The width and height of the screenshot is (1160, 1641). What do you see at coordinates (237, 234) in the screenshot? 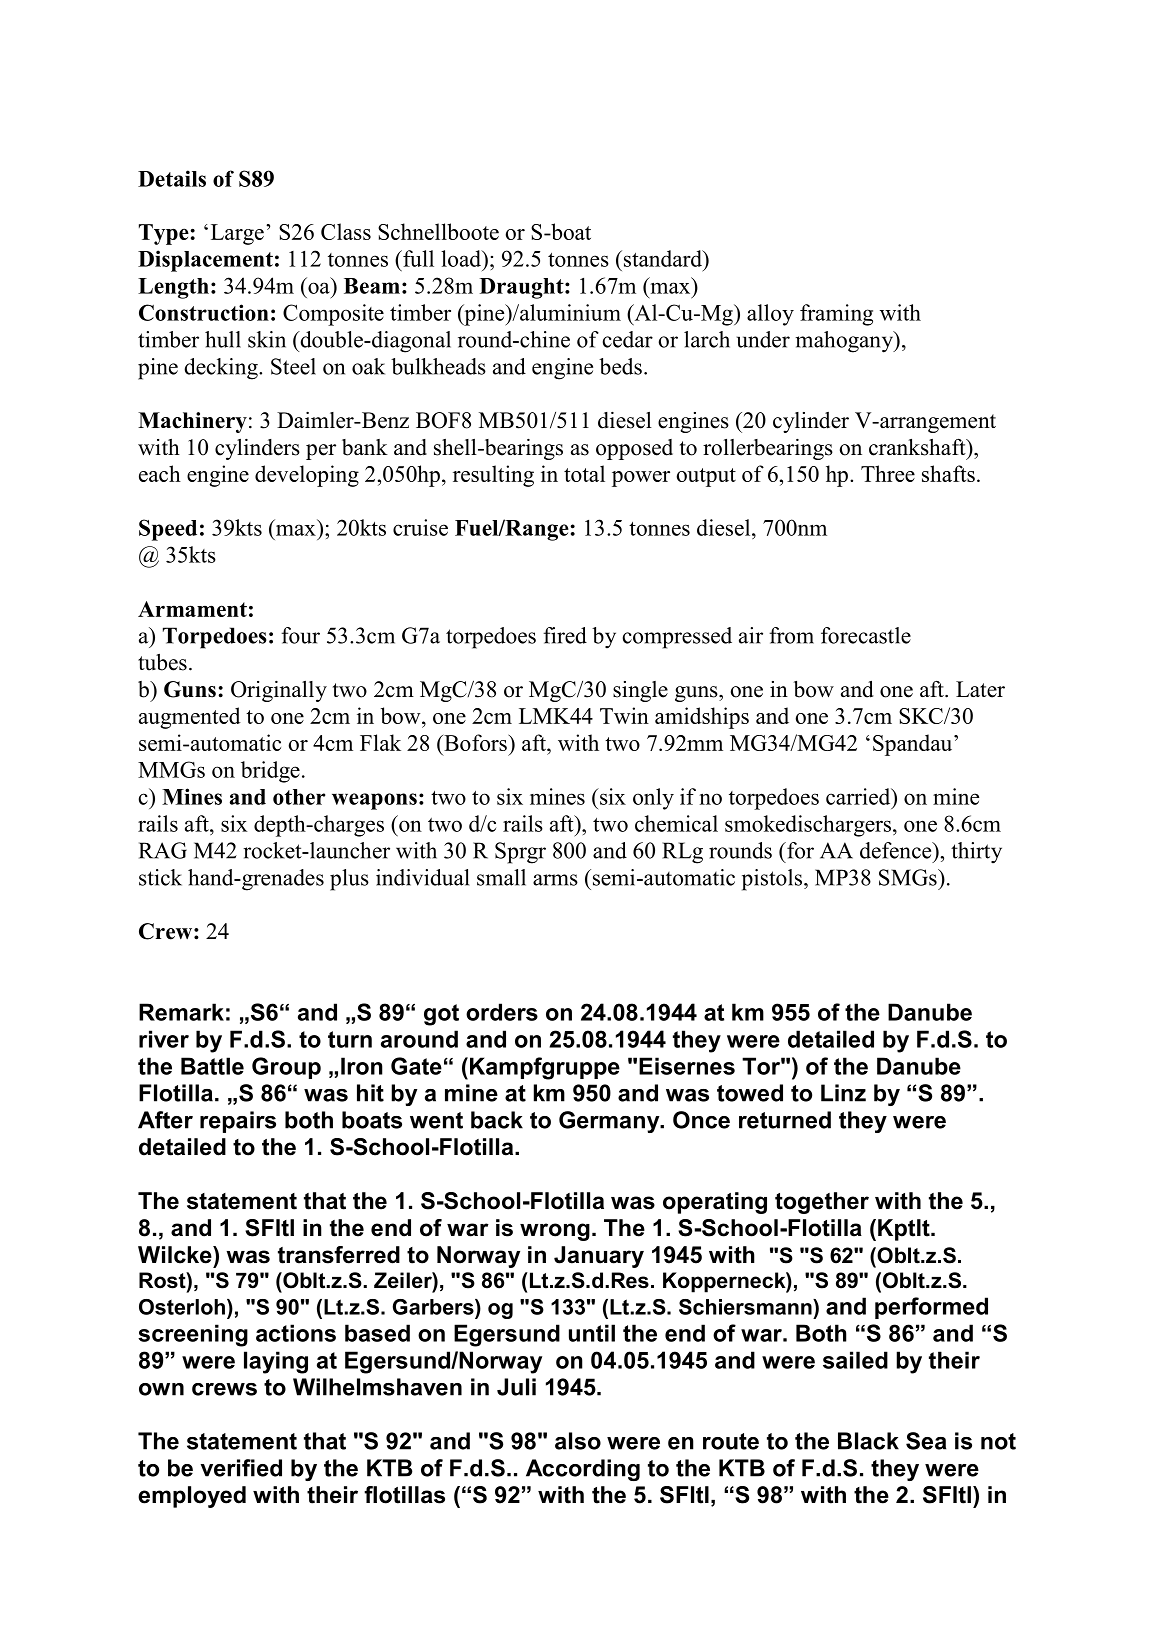
I see `Large` at bounding box center [237, 234].
